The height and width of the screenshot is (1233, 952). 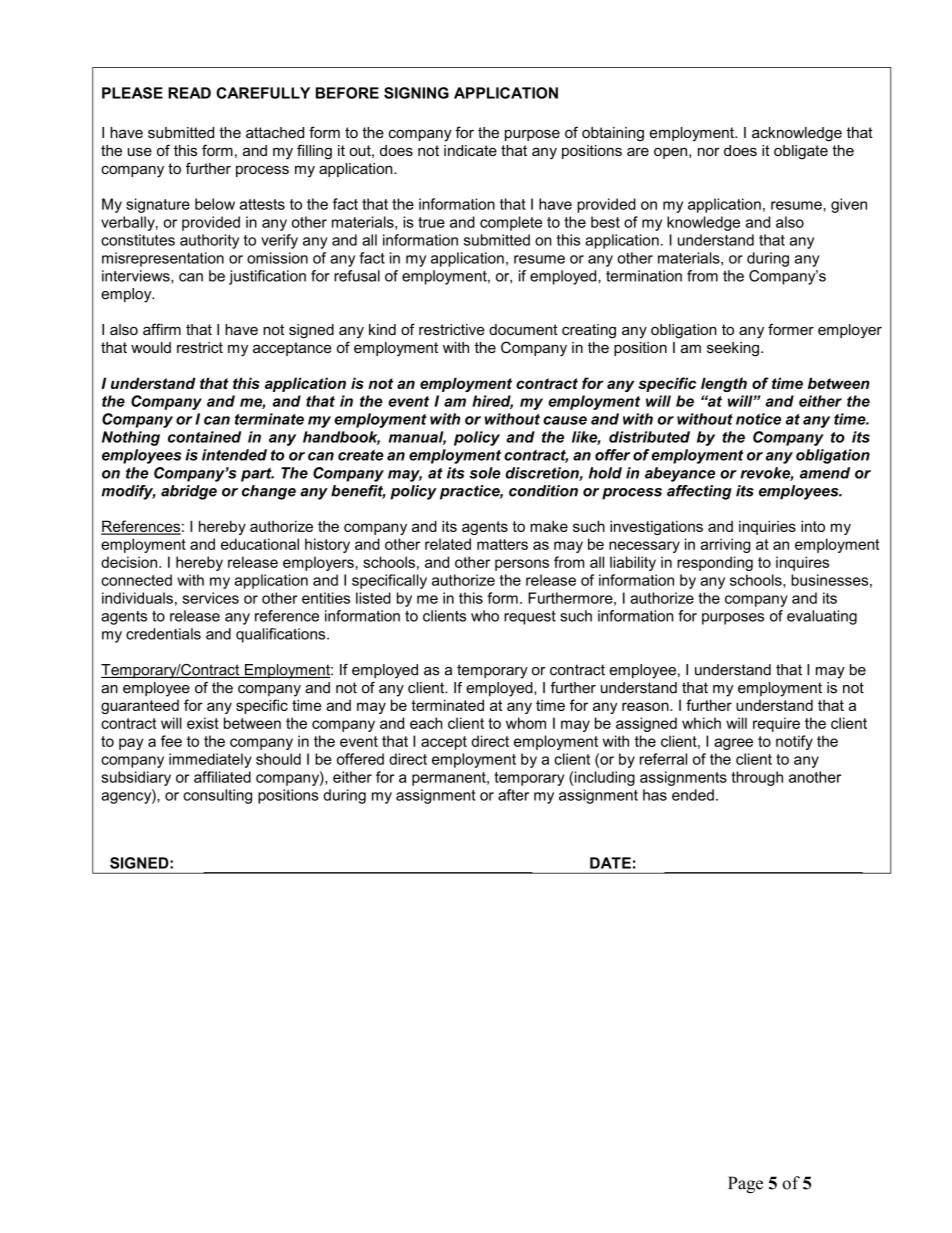 What do you see at coordinates (163, 634) in the screenshot?
I see `credentials` at bounding box center [163, 634].
